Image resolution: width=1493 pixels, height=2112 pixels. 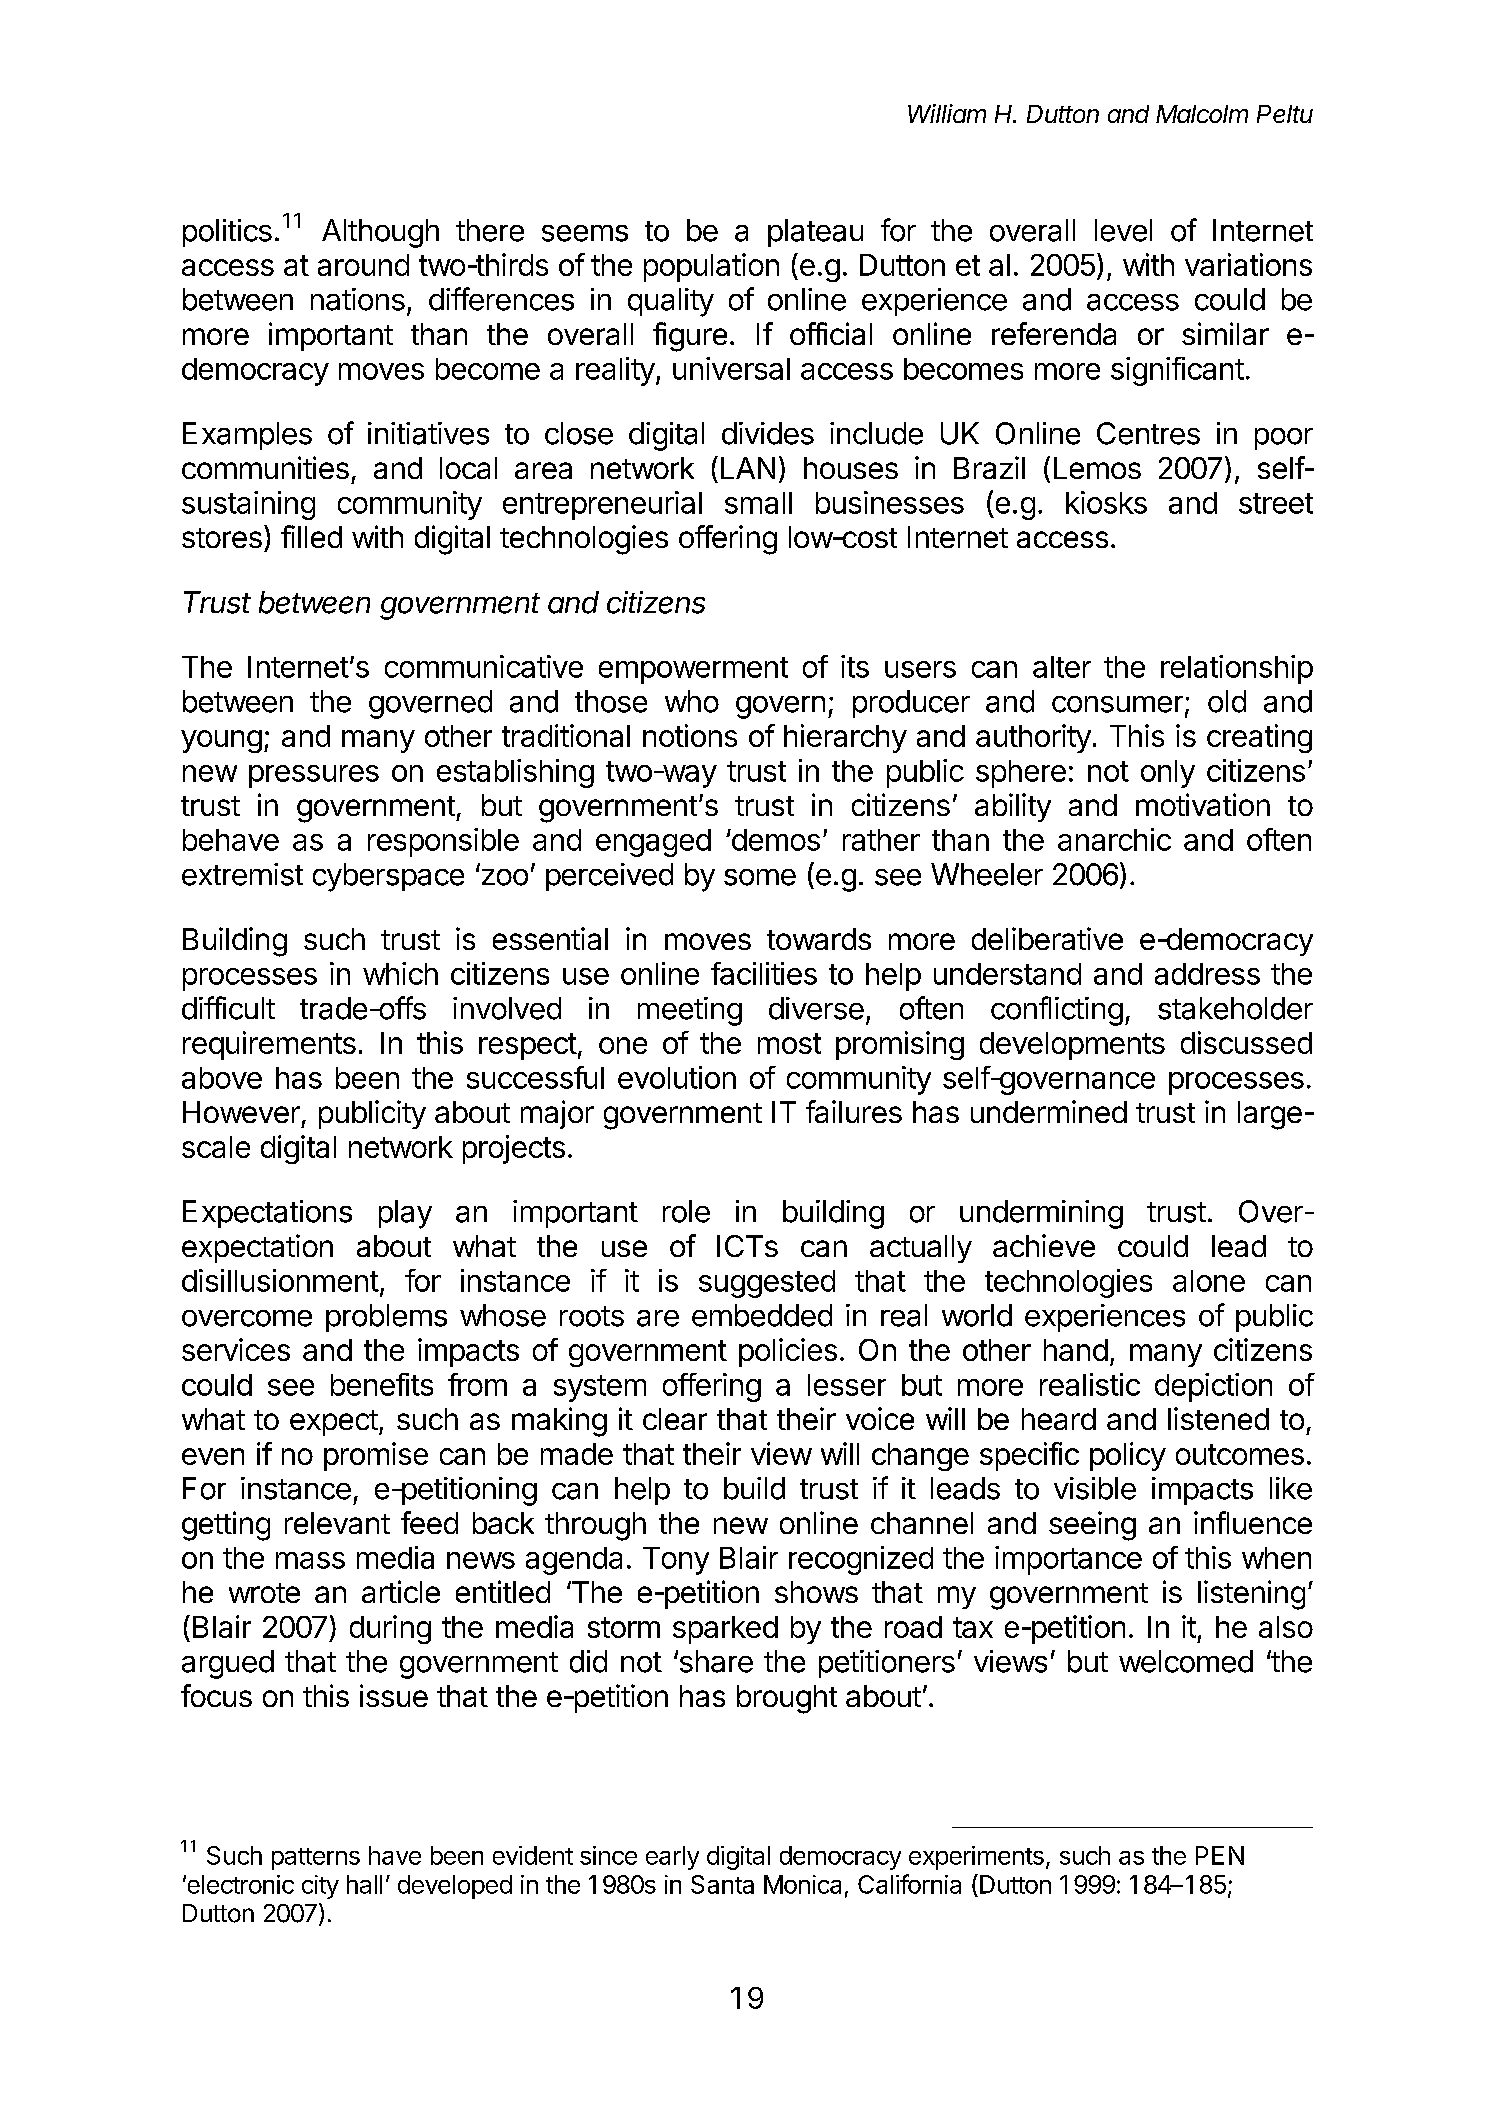 I want to click on which, so click(x=400, y=973).
